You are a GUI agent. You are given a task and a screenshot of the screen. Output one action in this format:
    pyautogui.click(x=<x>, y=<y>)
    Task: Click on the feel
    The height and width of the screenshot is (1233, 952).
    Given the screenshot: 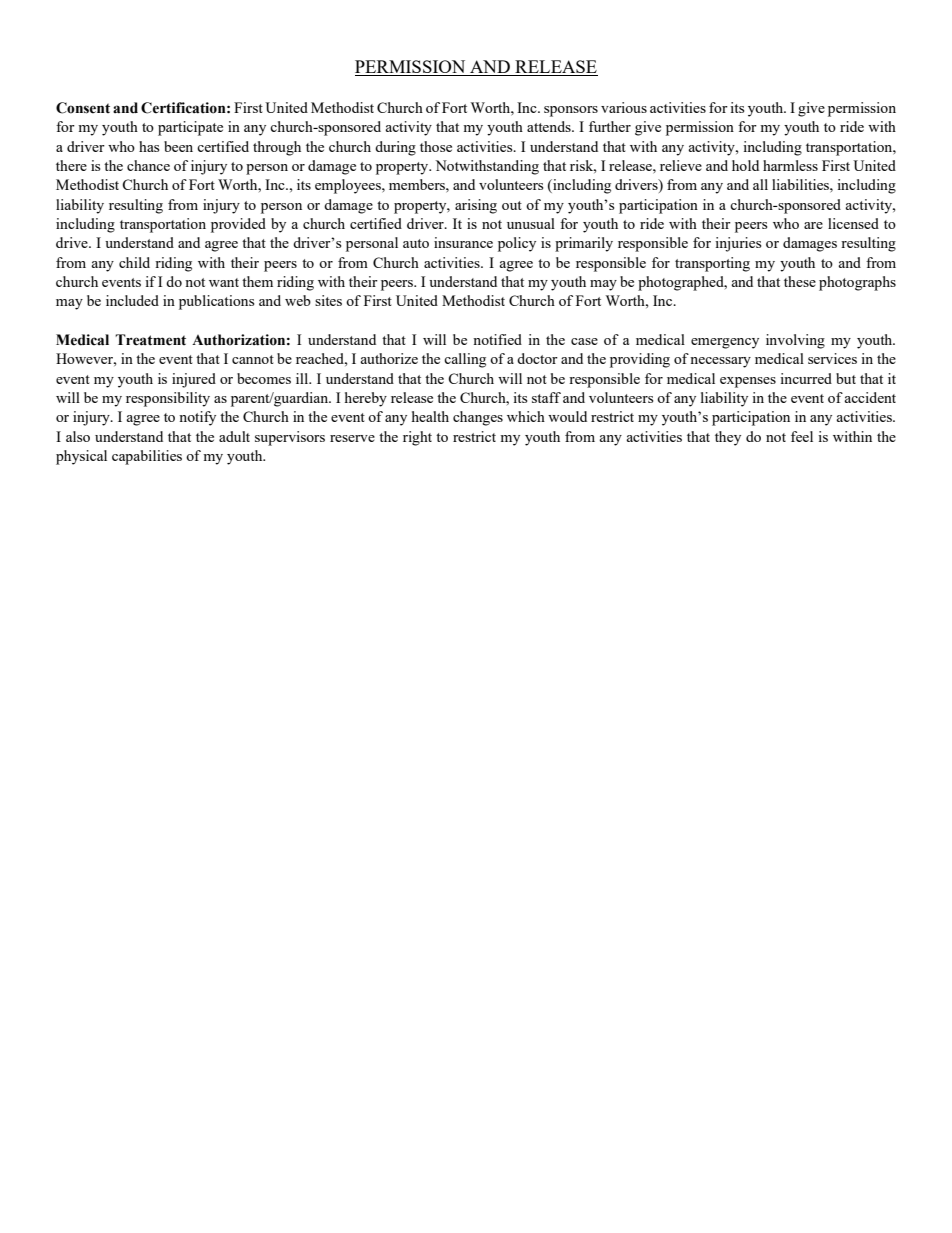 What is the action you would take?
    pyautogui.click(x=802, y=436)
